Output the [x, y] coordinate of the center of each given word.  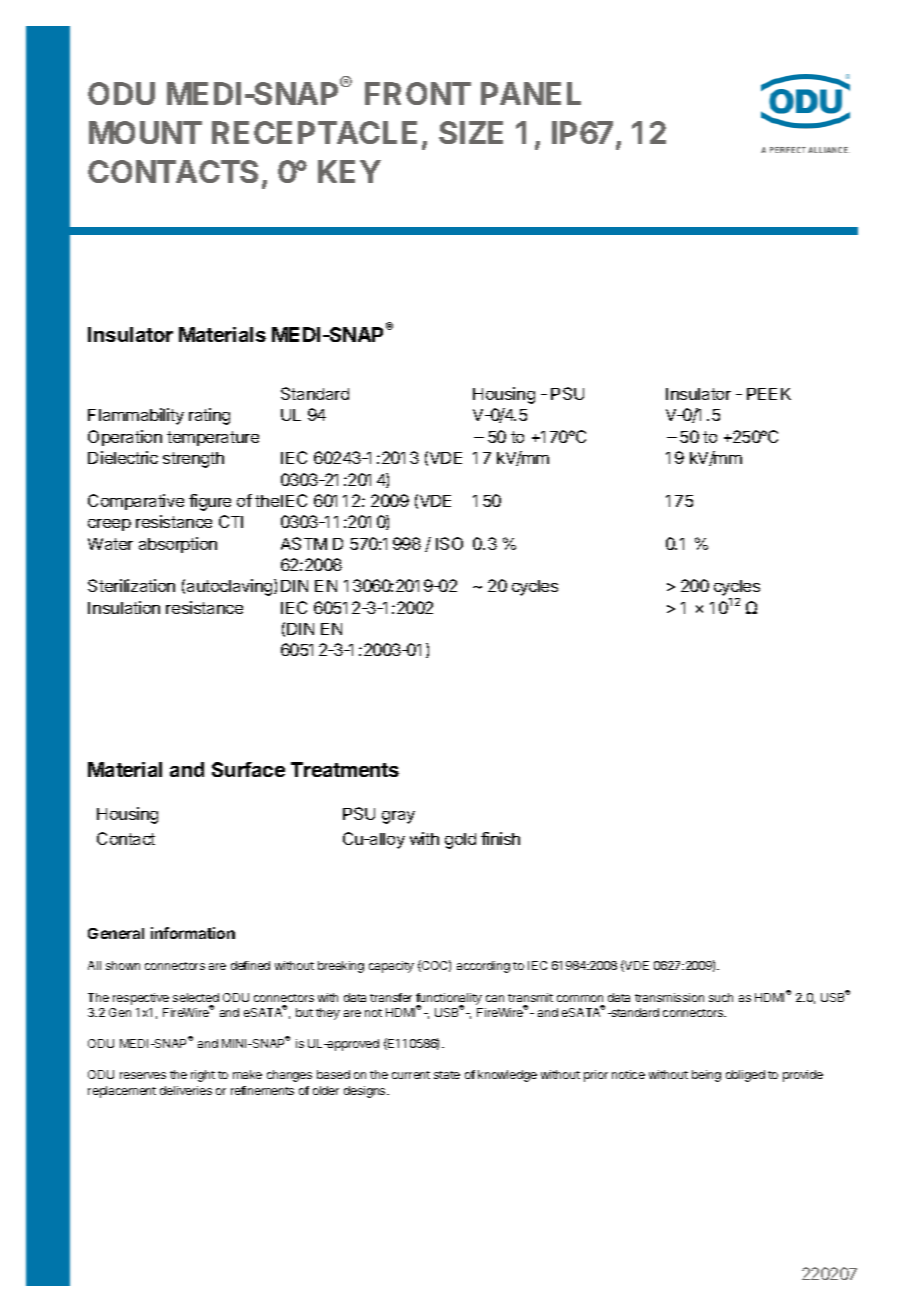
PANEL [531, 93]
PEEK [769, 394]
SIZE [471, 132]
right [203, 1076]
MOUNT [145, 132]
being [706, 1076]
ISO [449, 543]
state [447, 1075]
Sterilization [131, 585]
